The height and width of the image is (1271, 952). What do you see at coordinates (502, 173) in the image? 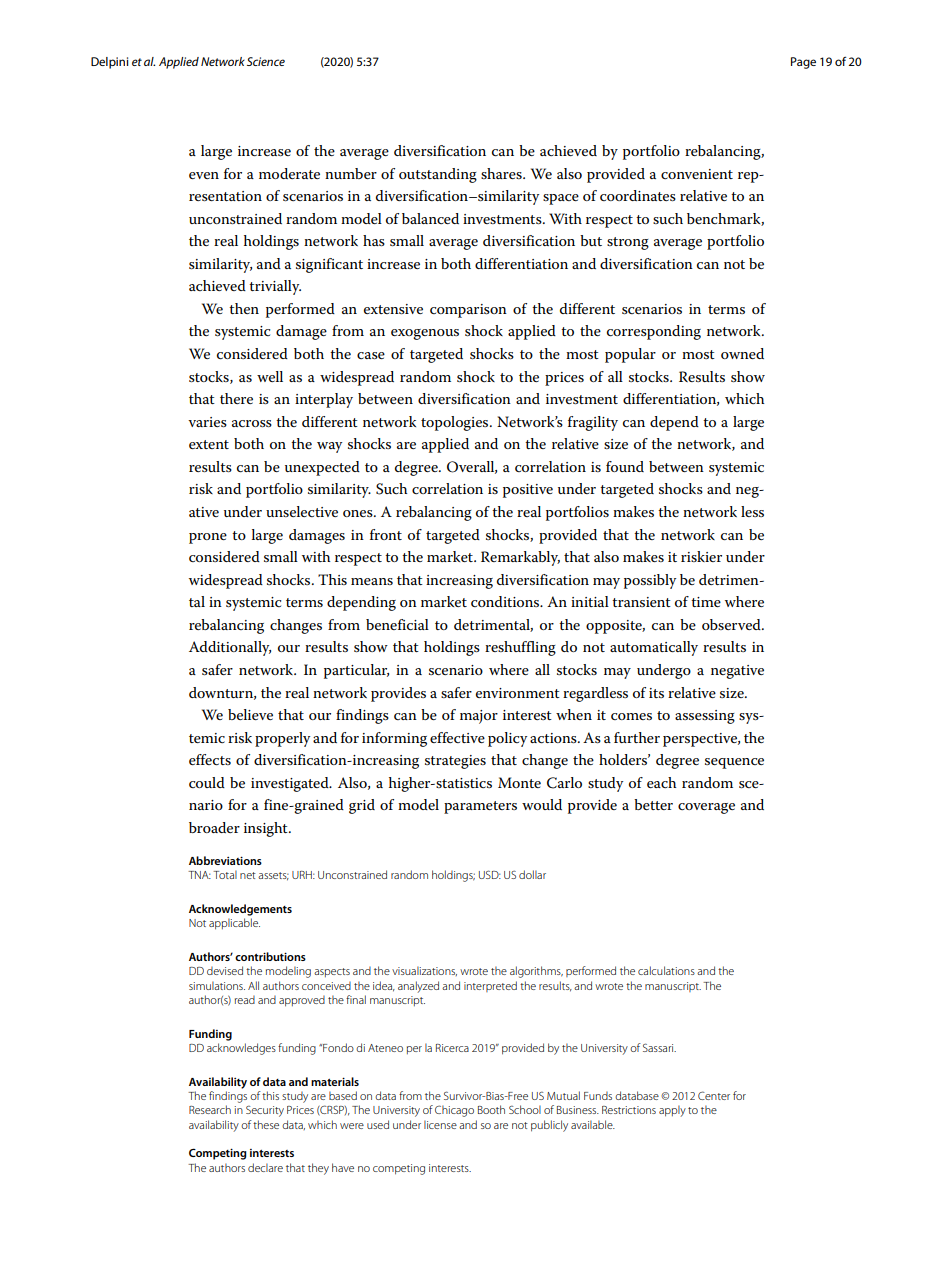
I see `shares` at bounding box center [502, 173].
